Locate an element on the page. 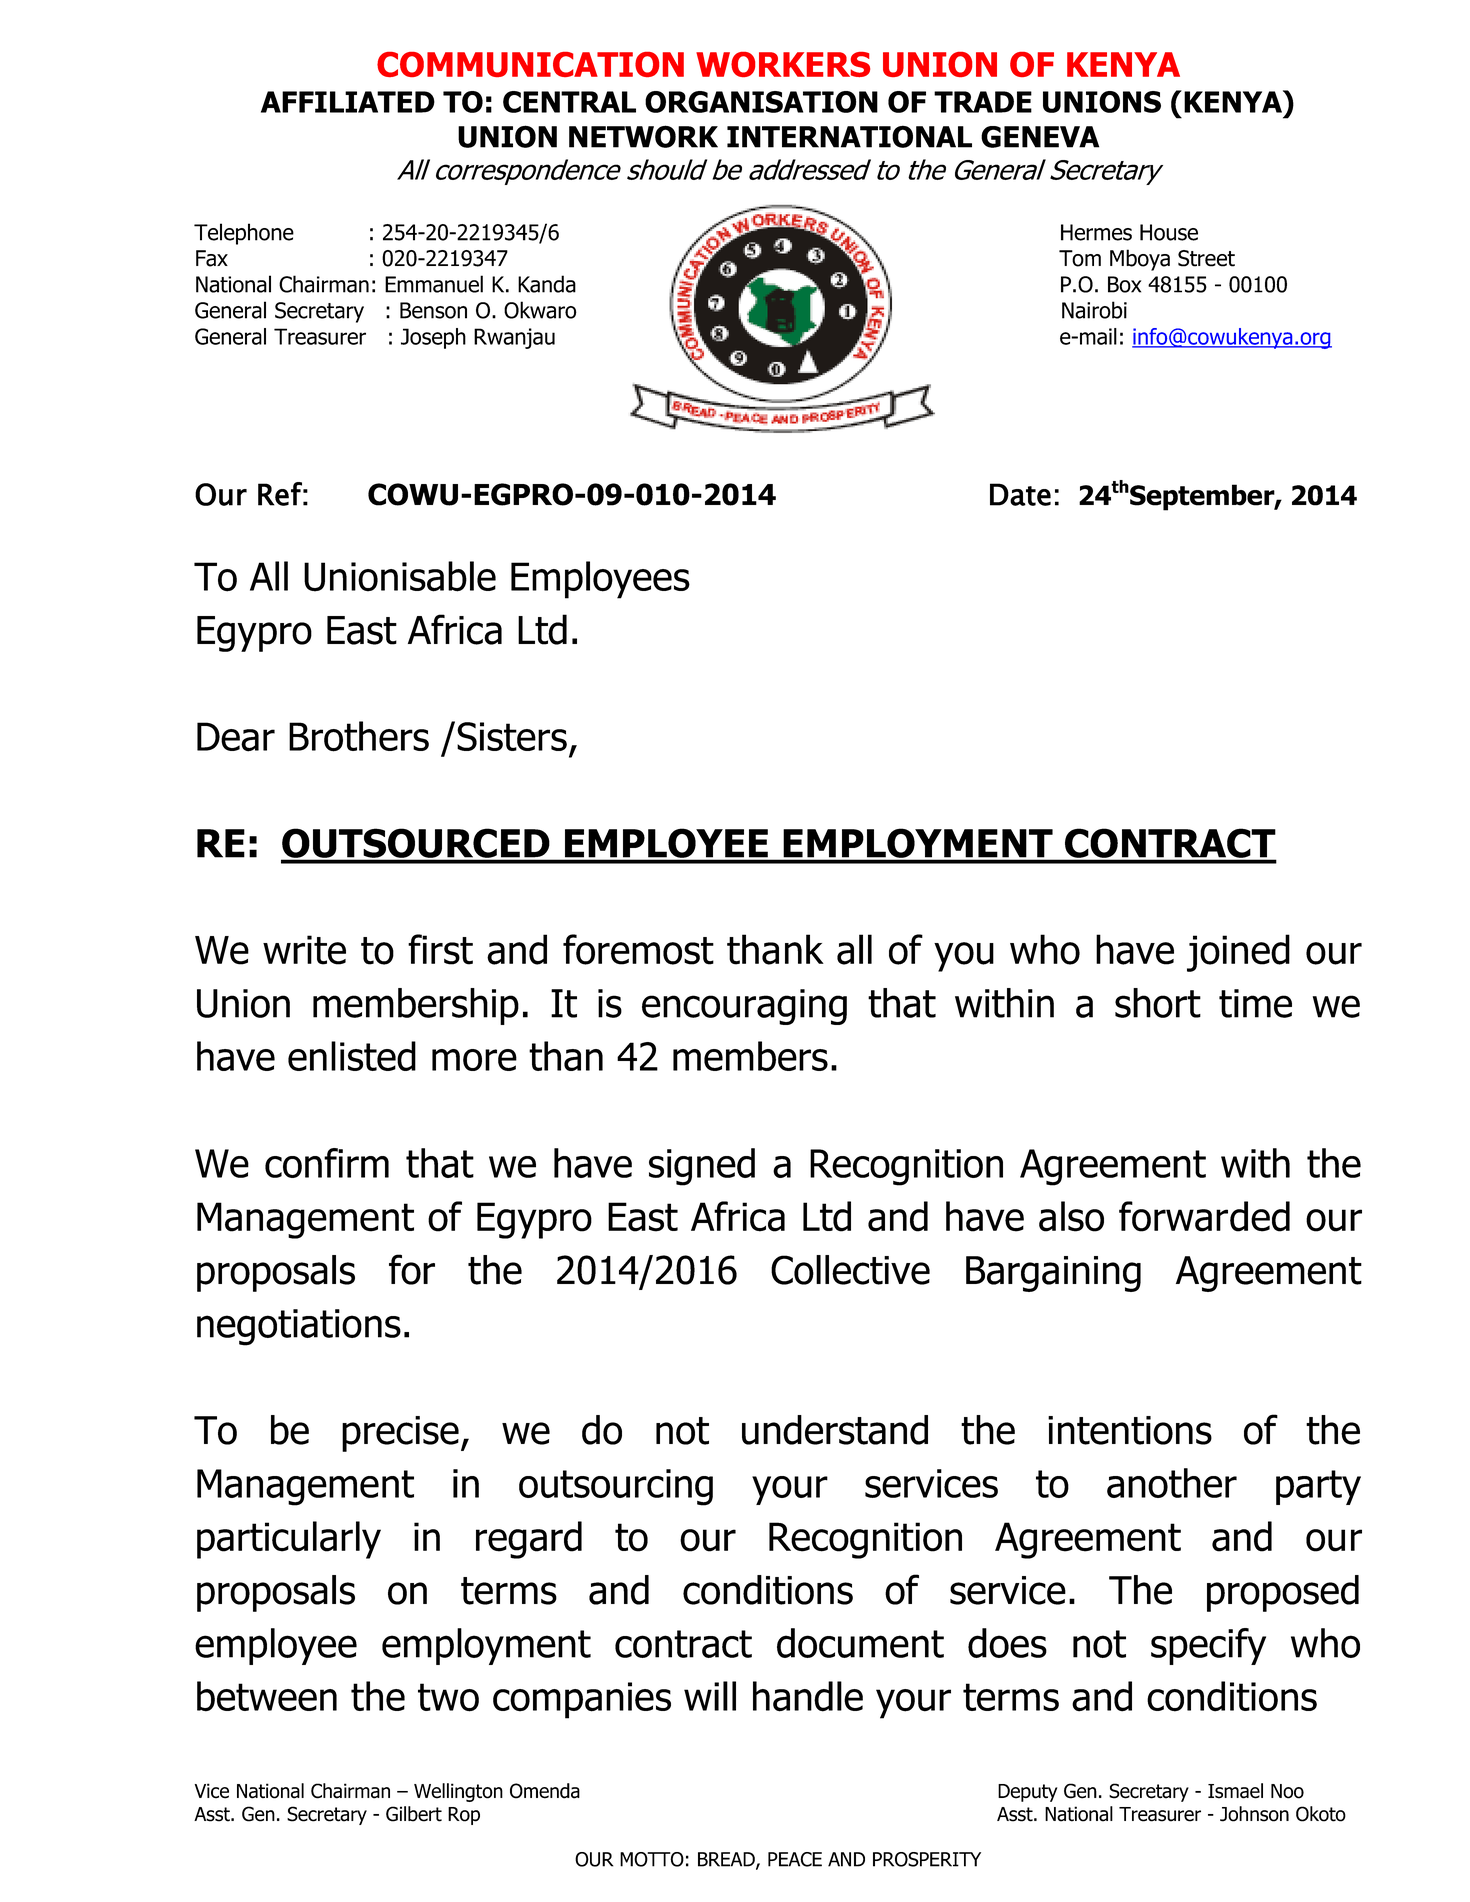  Sisters is located at coordinates (512, 736).
